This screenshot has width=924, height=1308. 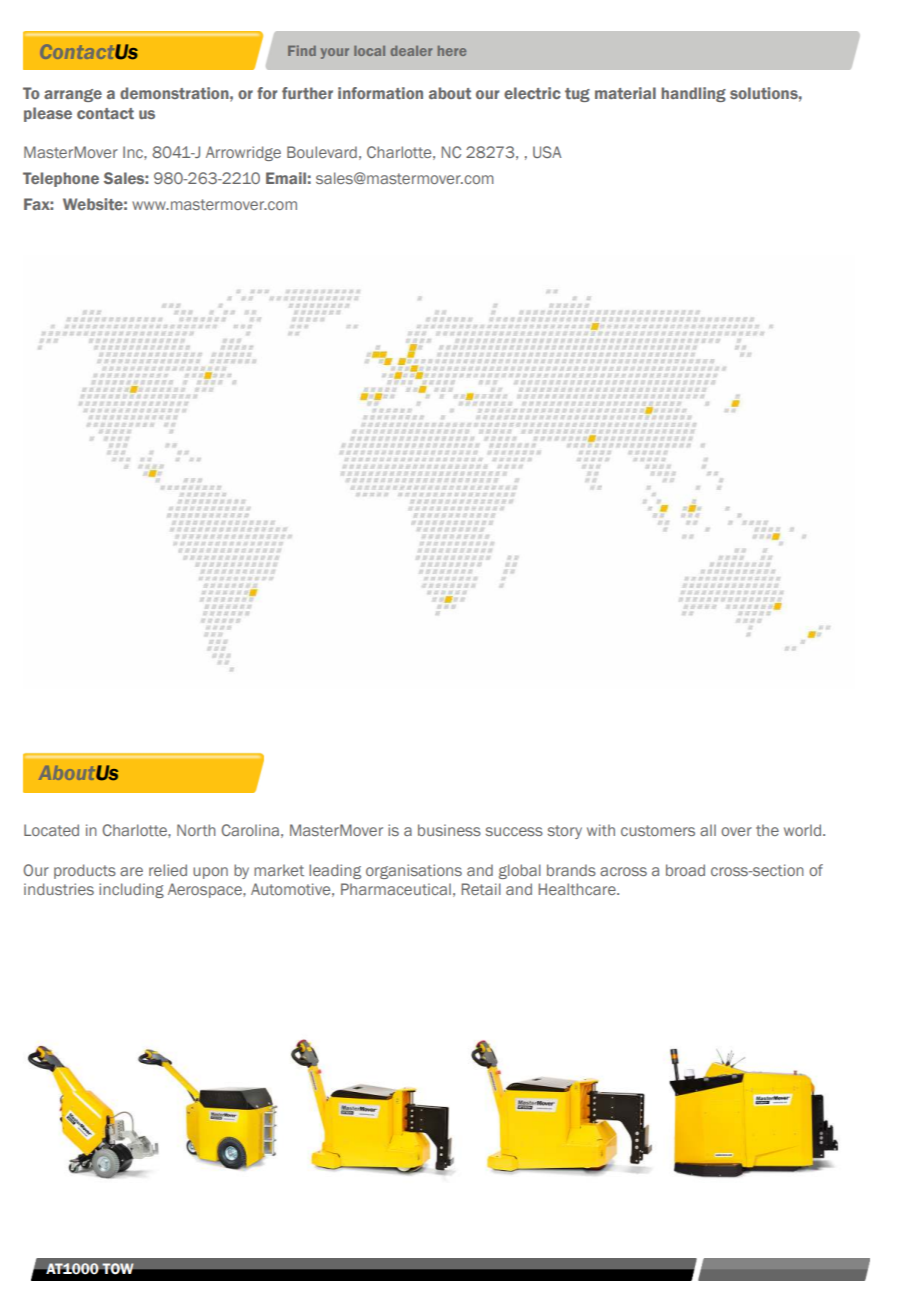 I want to click on North, so click(x=196, y=830).
